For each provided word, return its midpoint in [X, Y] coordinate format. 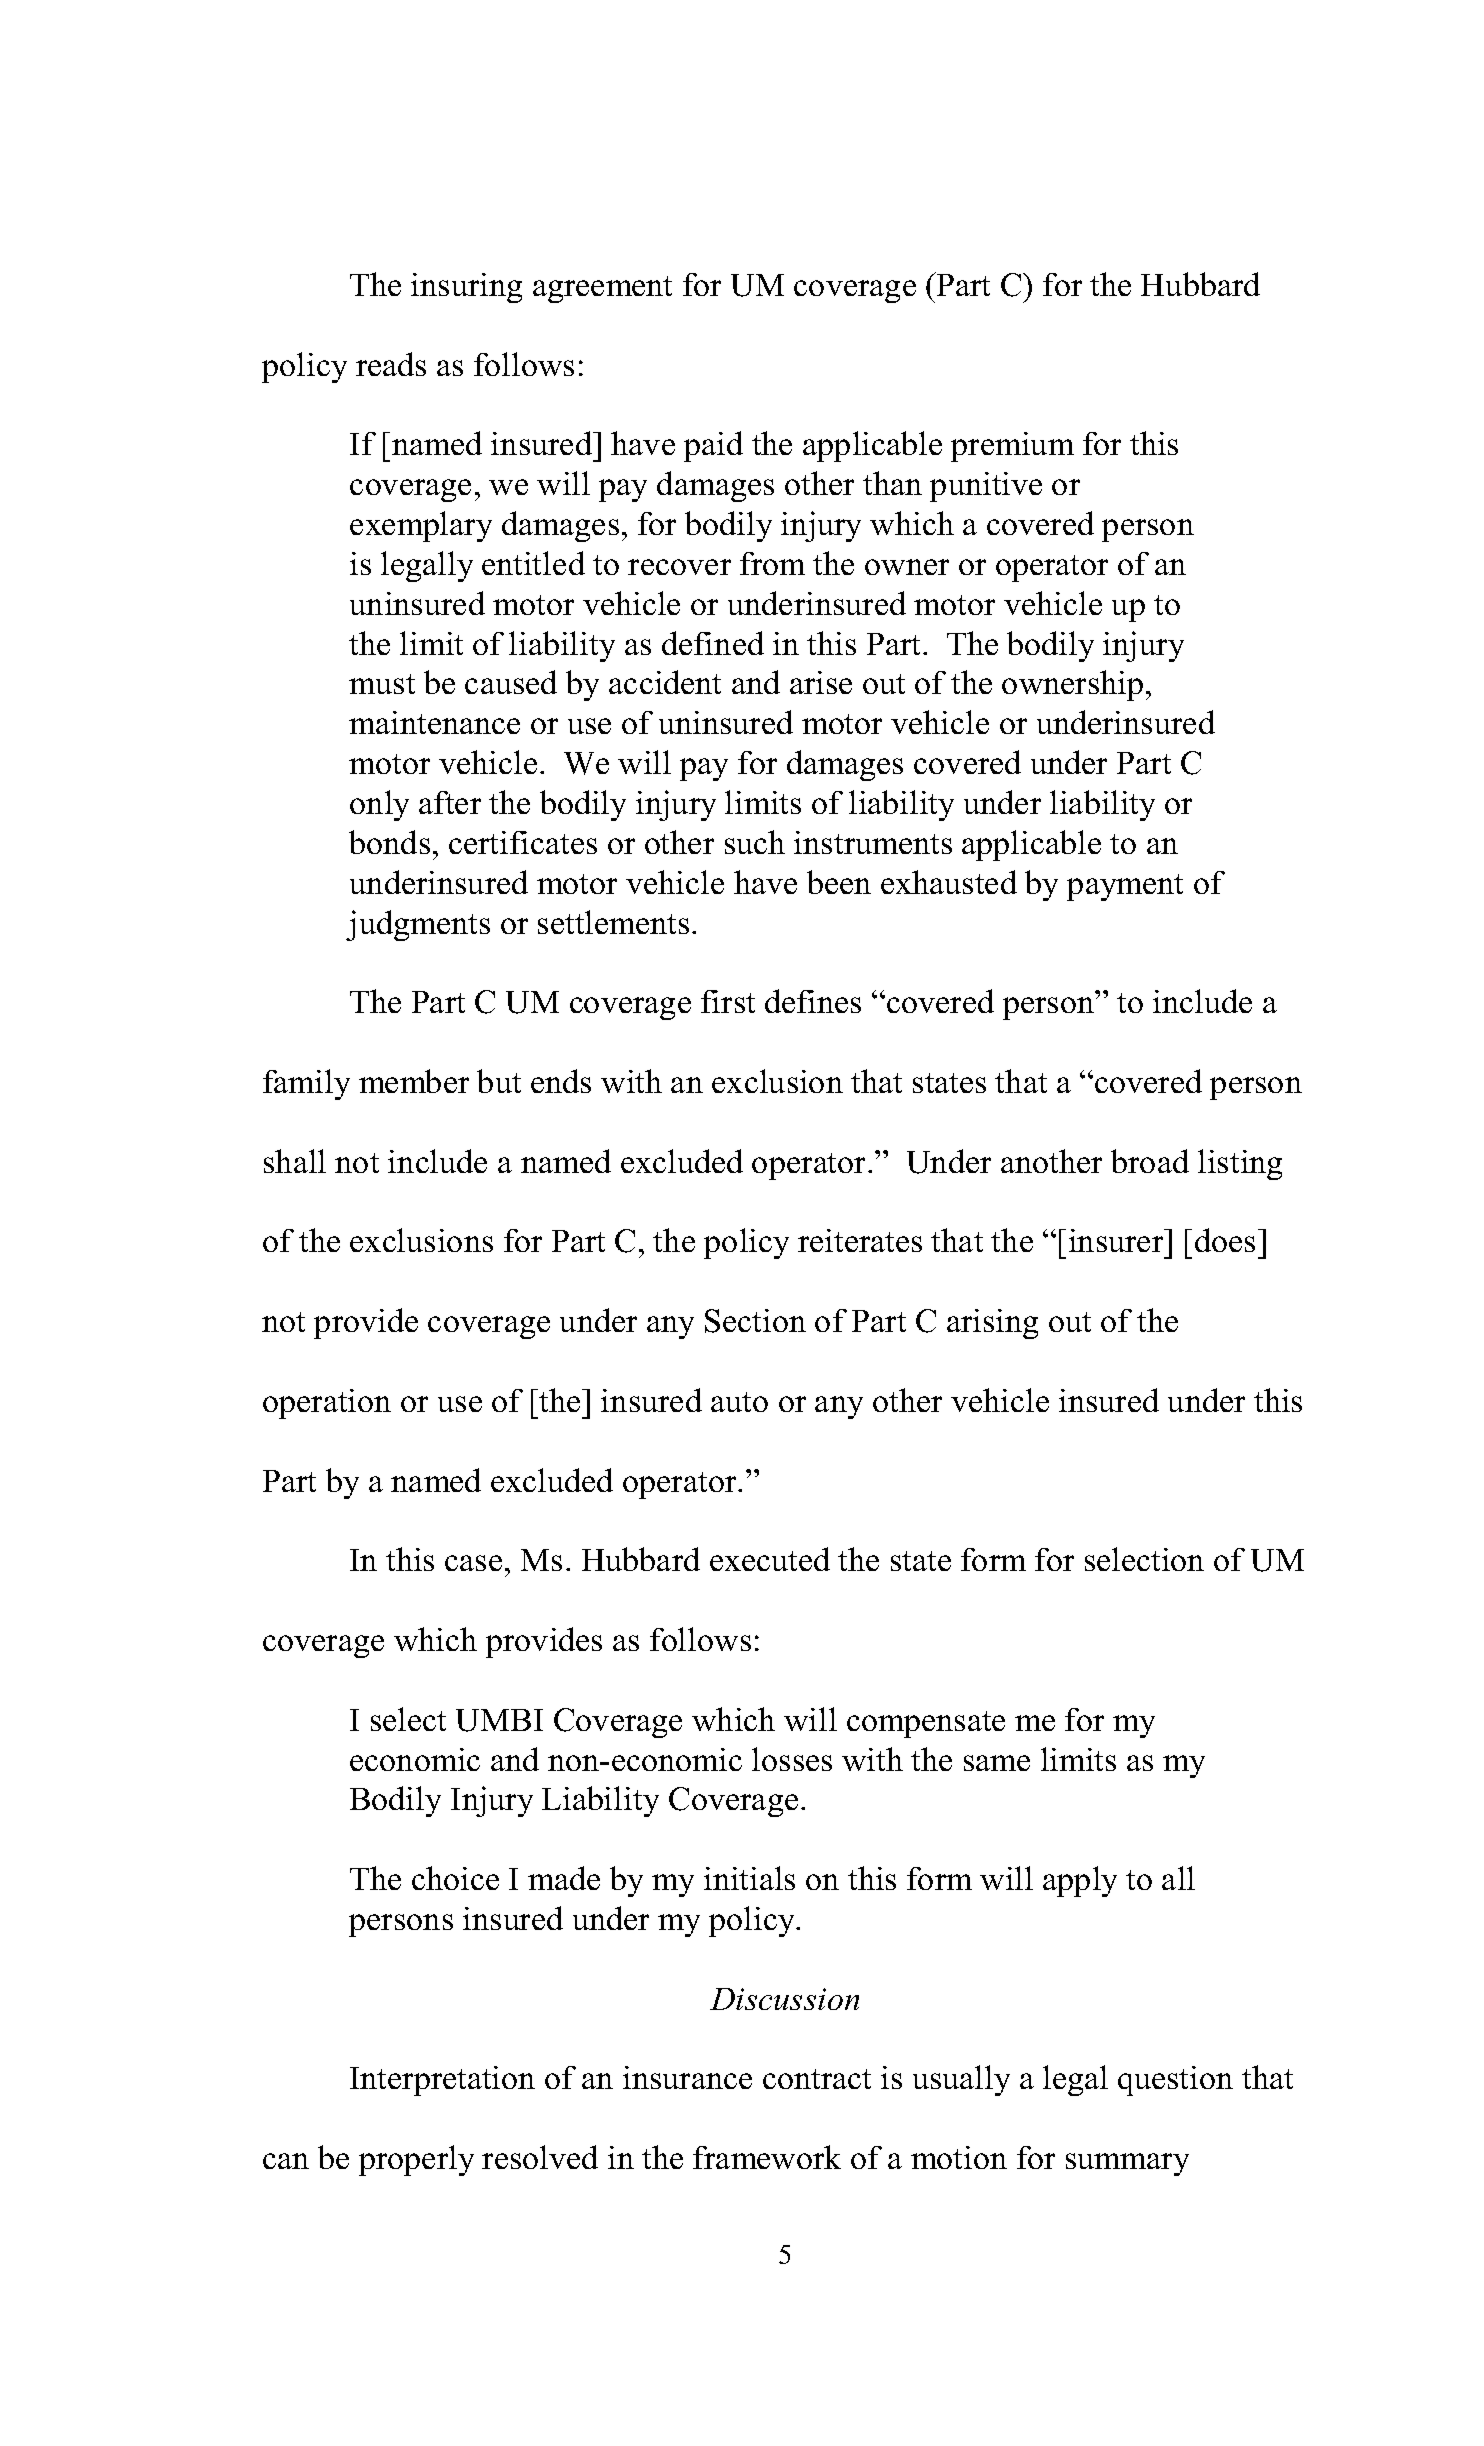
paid [713, 446]
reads [391, 364]
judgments [418, 925]
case [473, 1563]
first [728, 1001]
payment [1125, 887]
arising [992, 1324]
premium [1012, 447]
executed [770, 1559]
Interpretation [442, 2081]
